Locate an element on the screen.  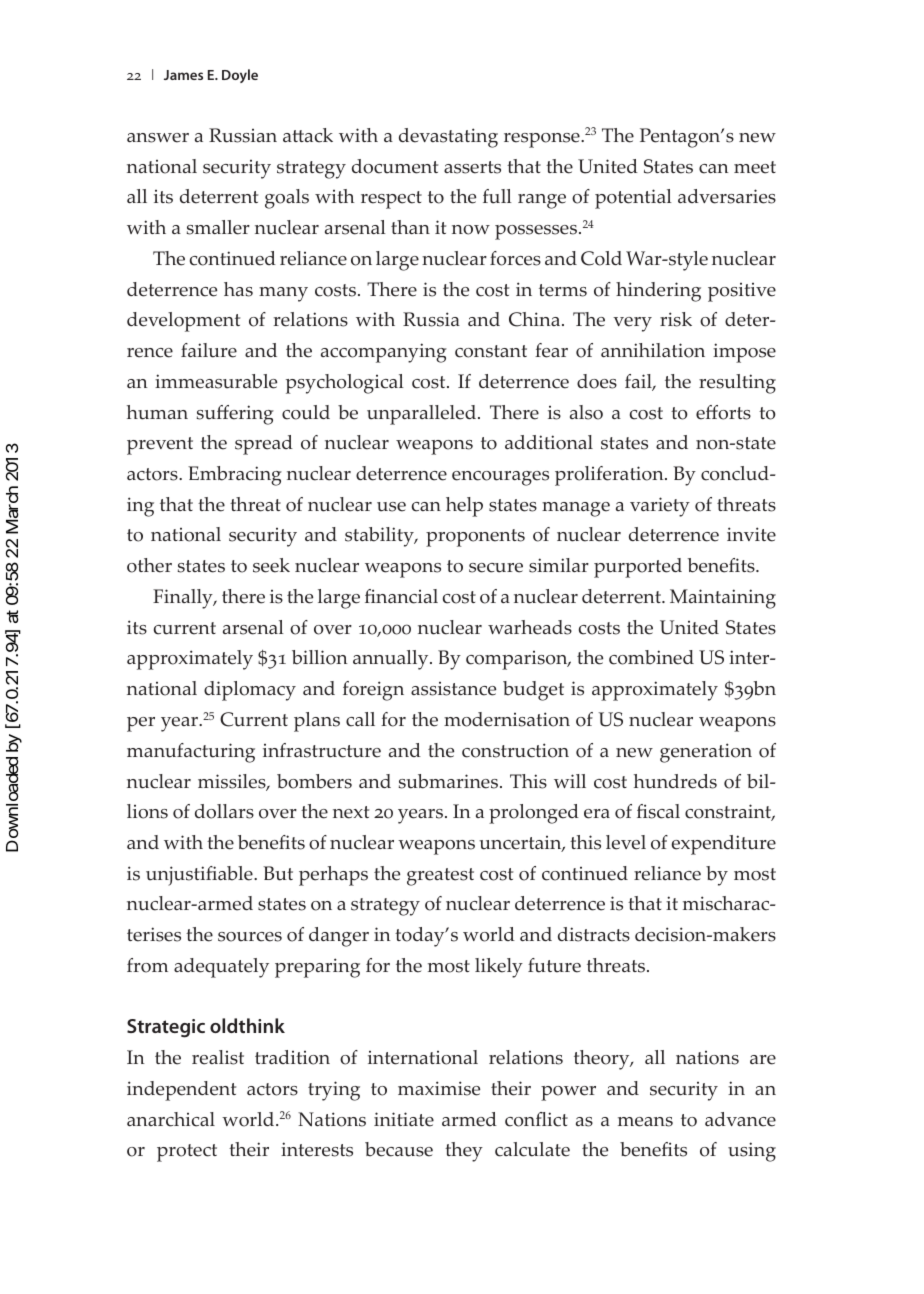
financial is located at coordinates (401, 596).
